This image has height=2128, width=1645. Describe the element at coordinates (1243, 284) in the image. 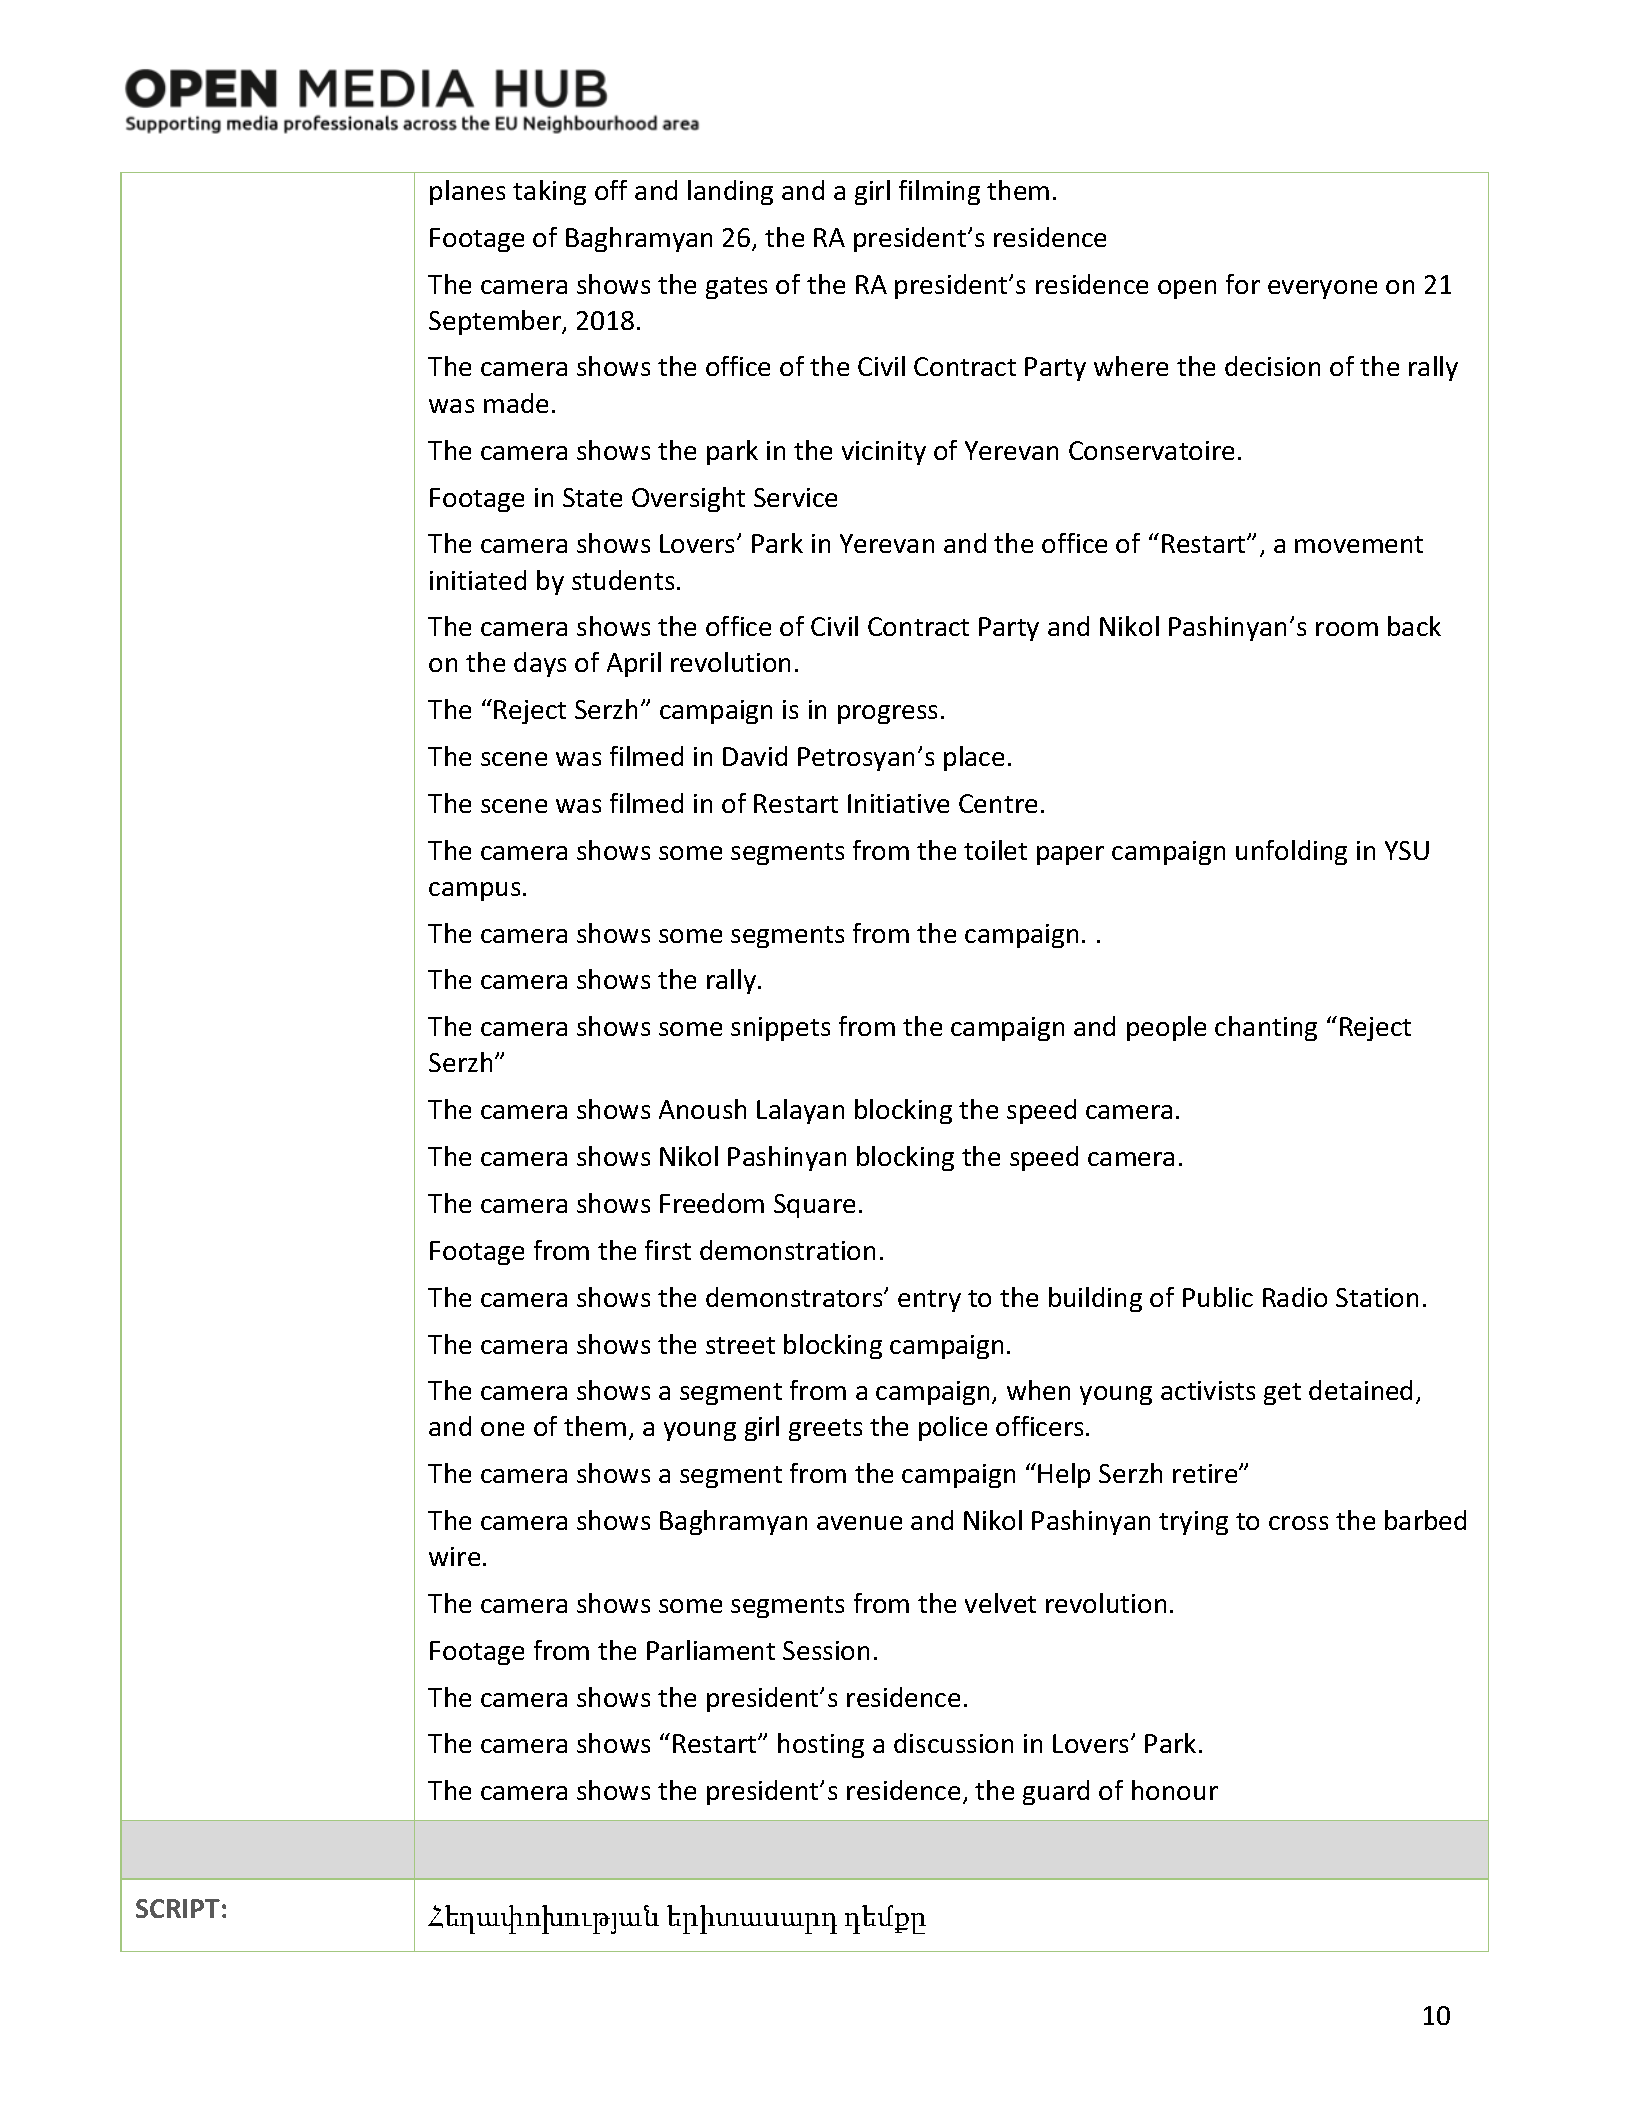

I see `for` at that location.
